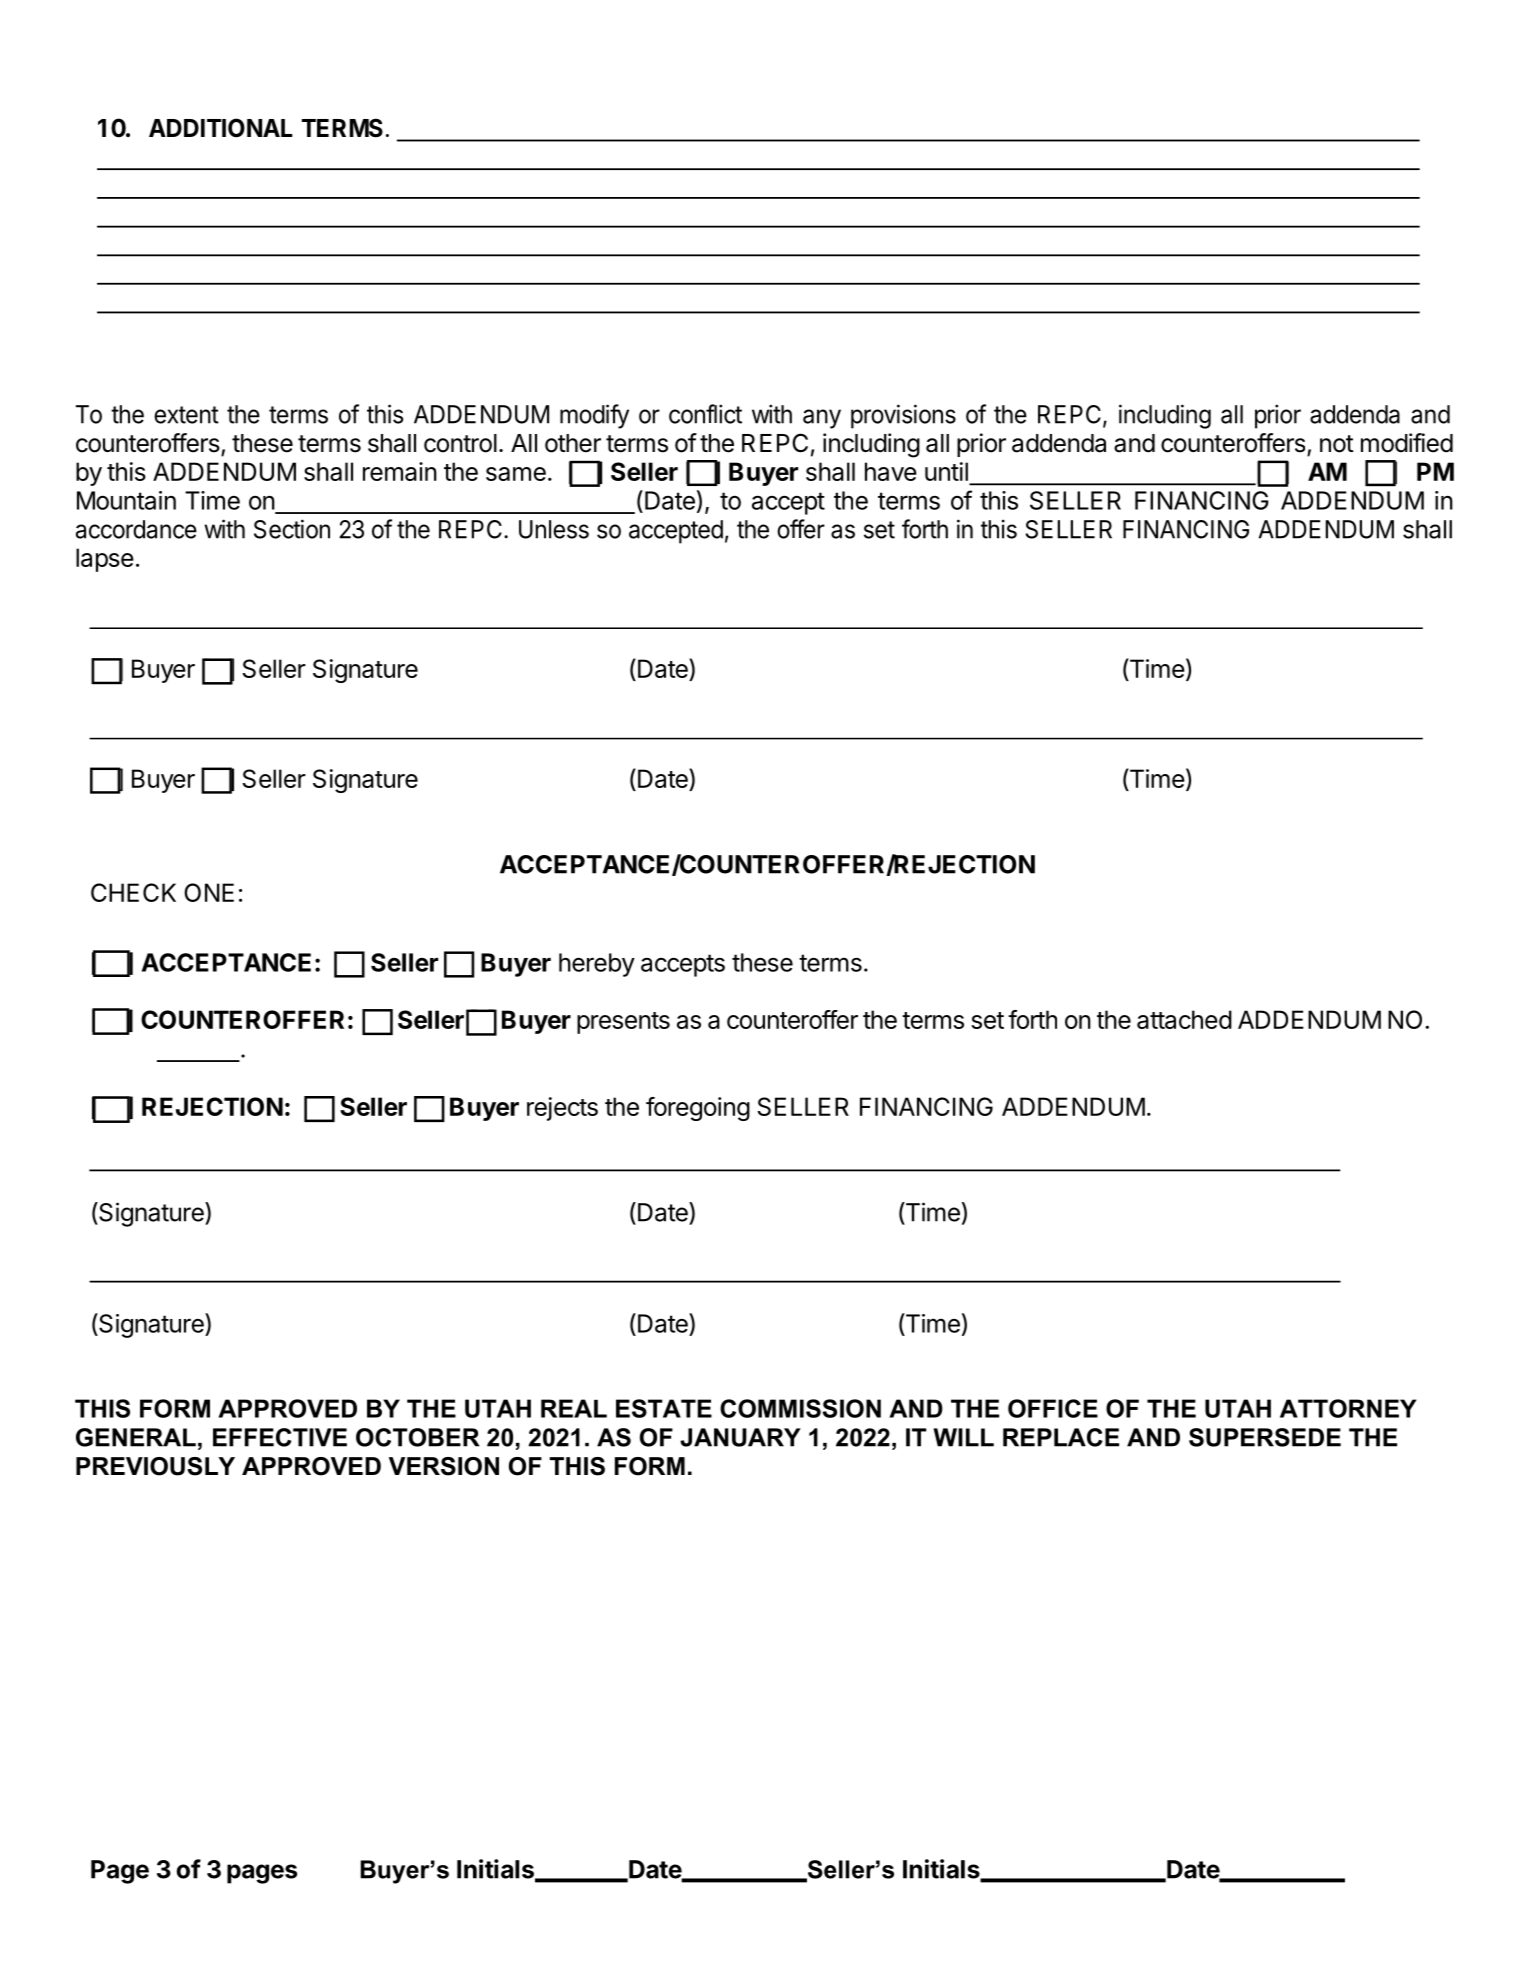  I want to click on ONE, so click(209, 892).
